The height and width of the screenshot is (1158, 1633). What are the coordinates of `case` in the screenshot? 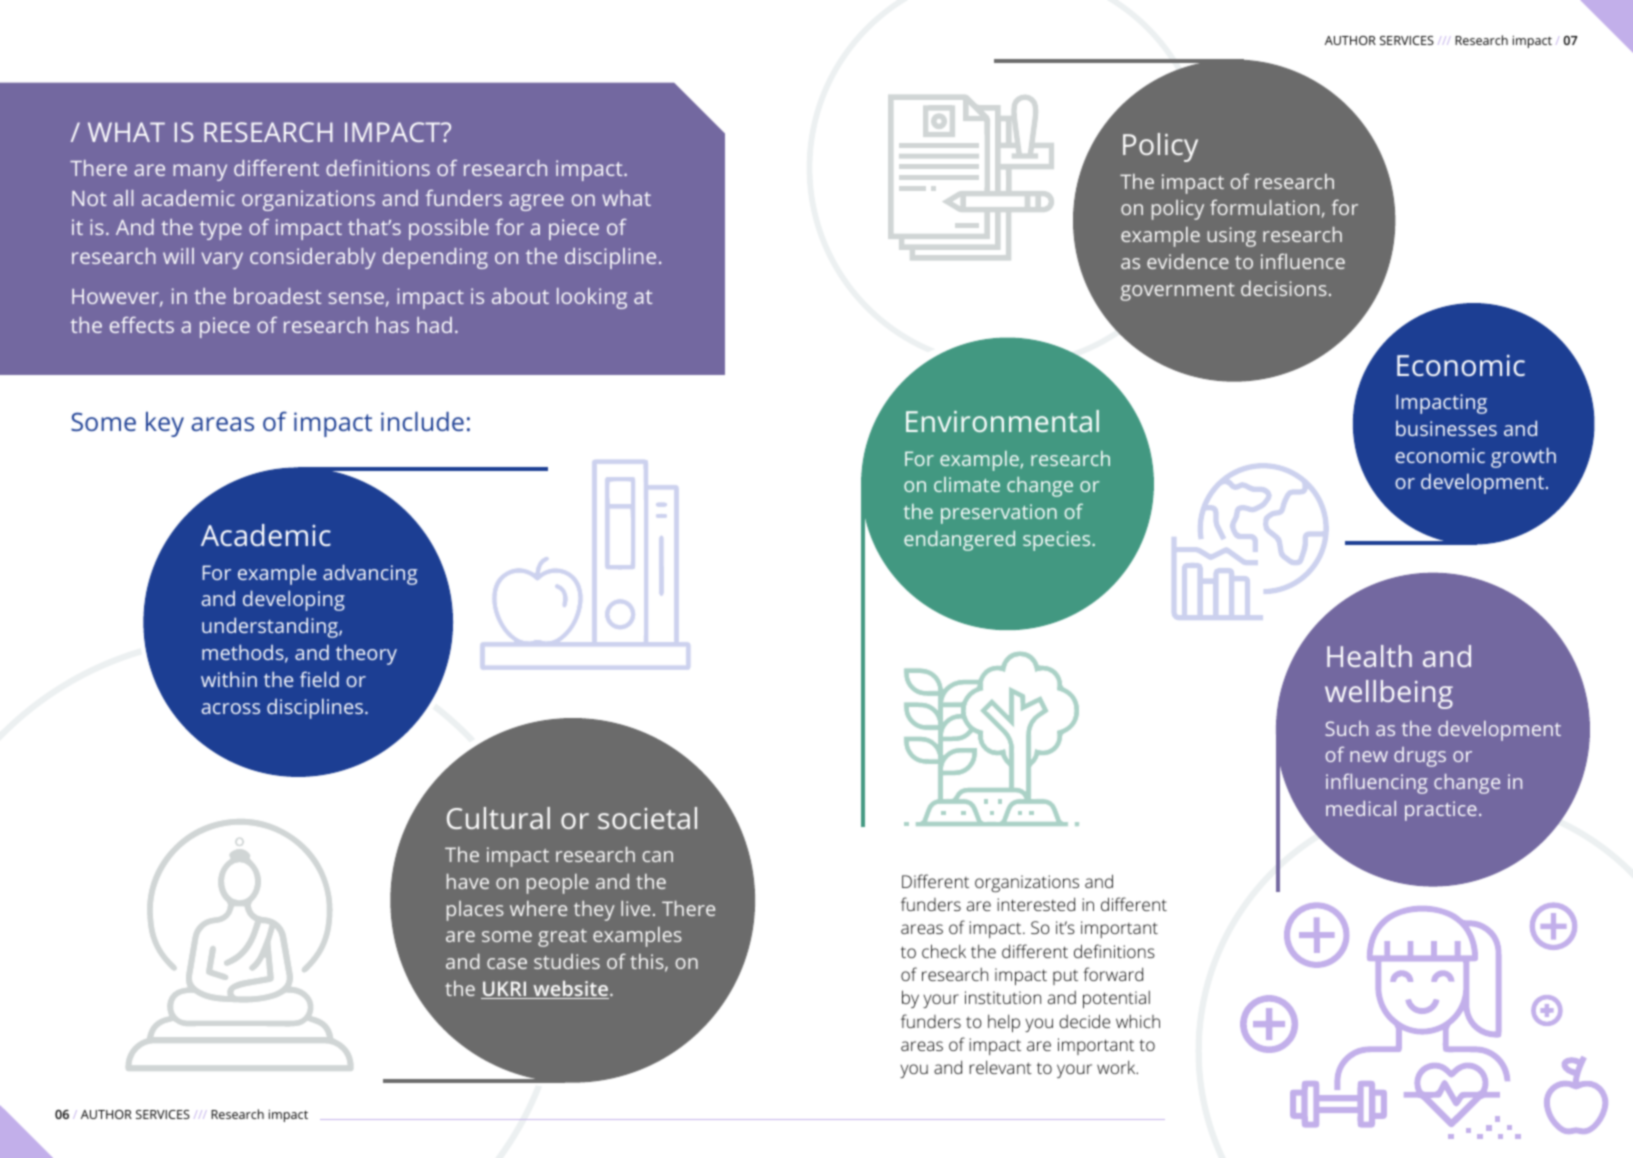 It's located at (507, 963).
